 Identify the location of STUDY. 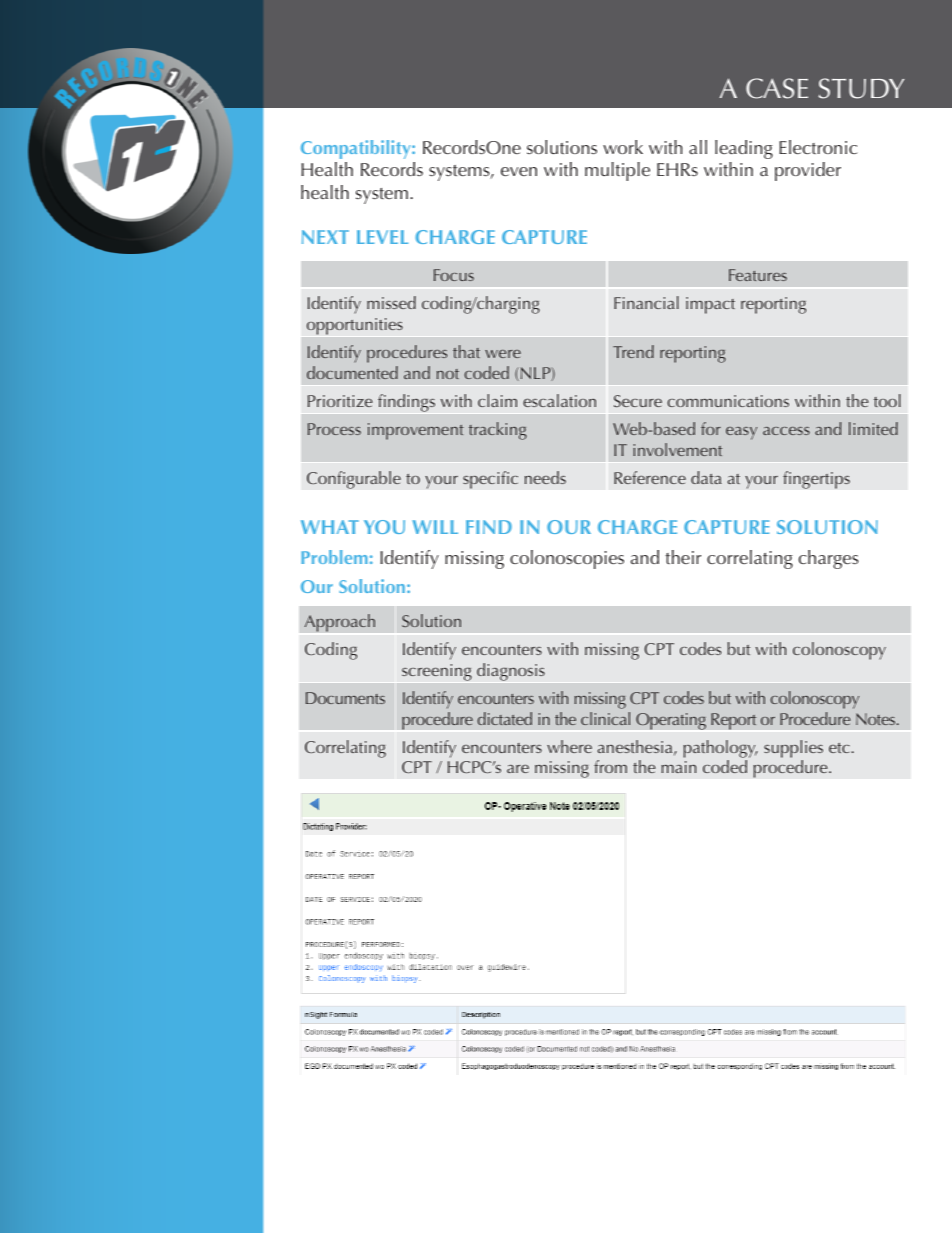
(861, 88).
